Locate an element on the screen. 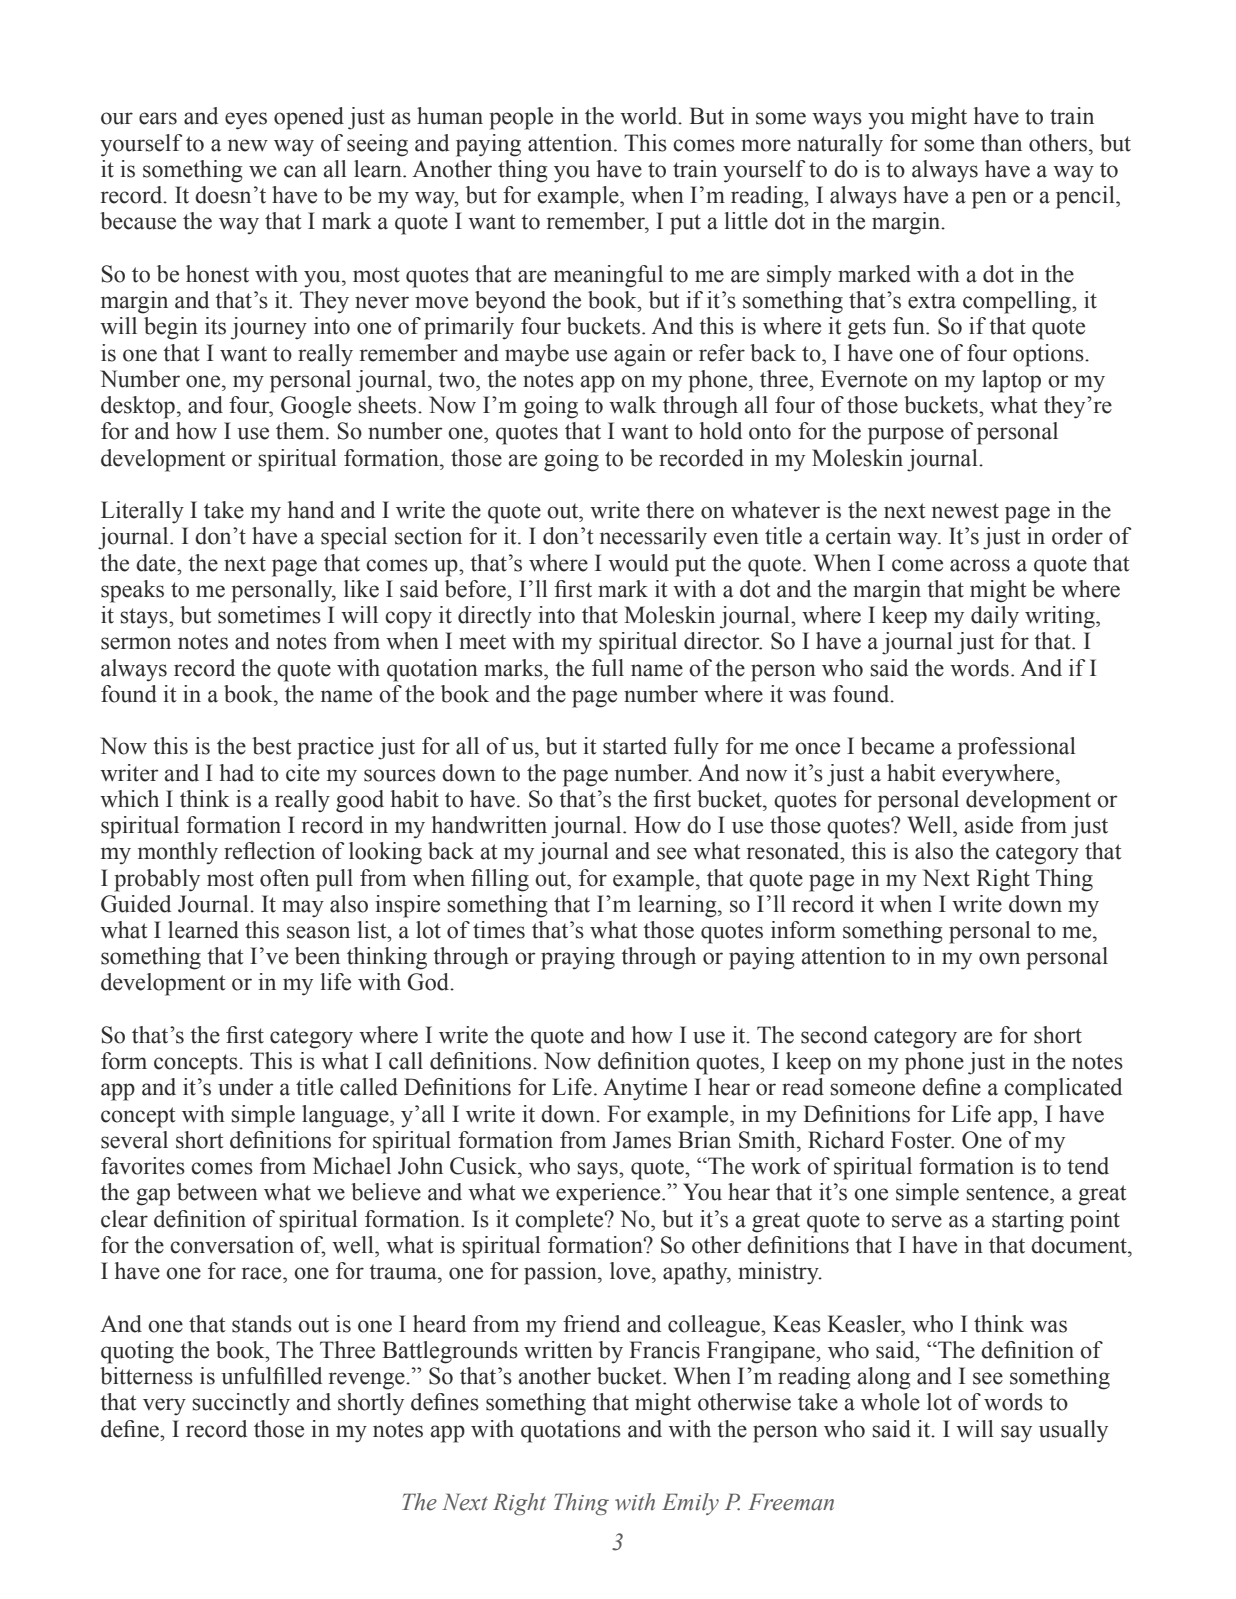  under is located at coordinates (246, 1087).
